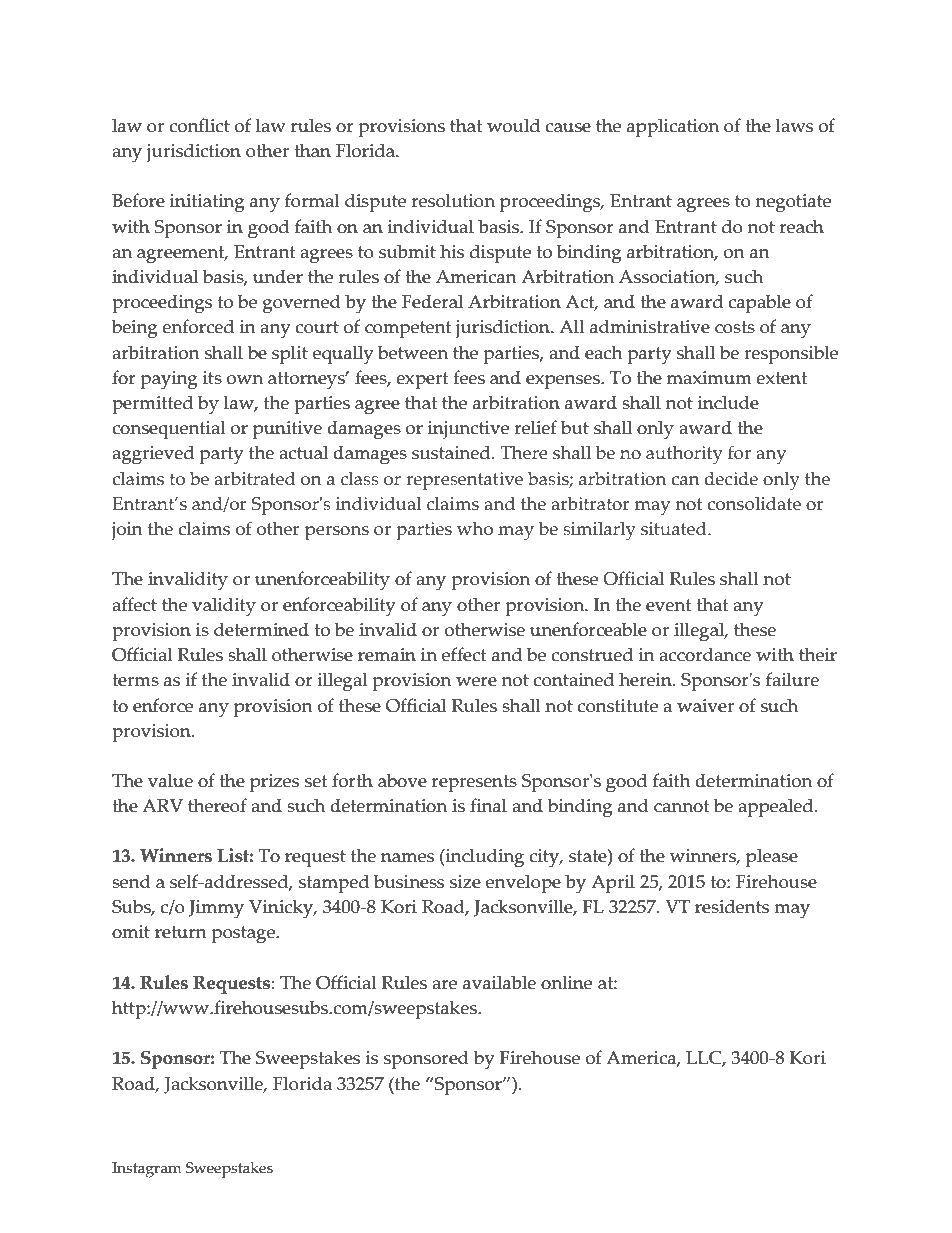 This page has height=1233, width=952. What do you see at coordinates (732, 906) in the page?
I see `residents` at bounding box center [732, 906].
